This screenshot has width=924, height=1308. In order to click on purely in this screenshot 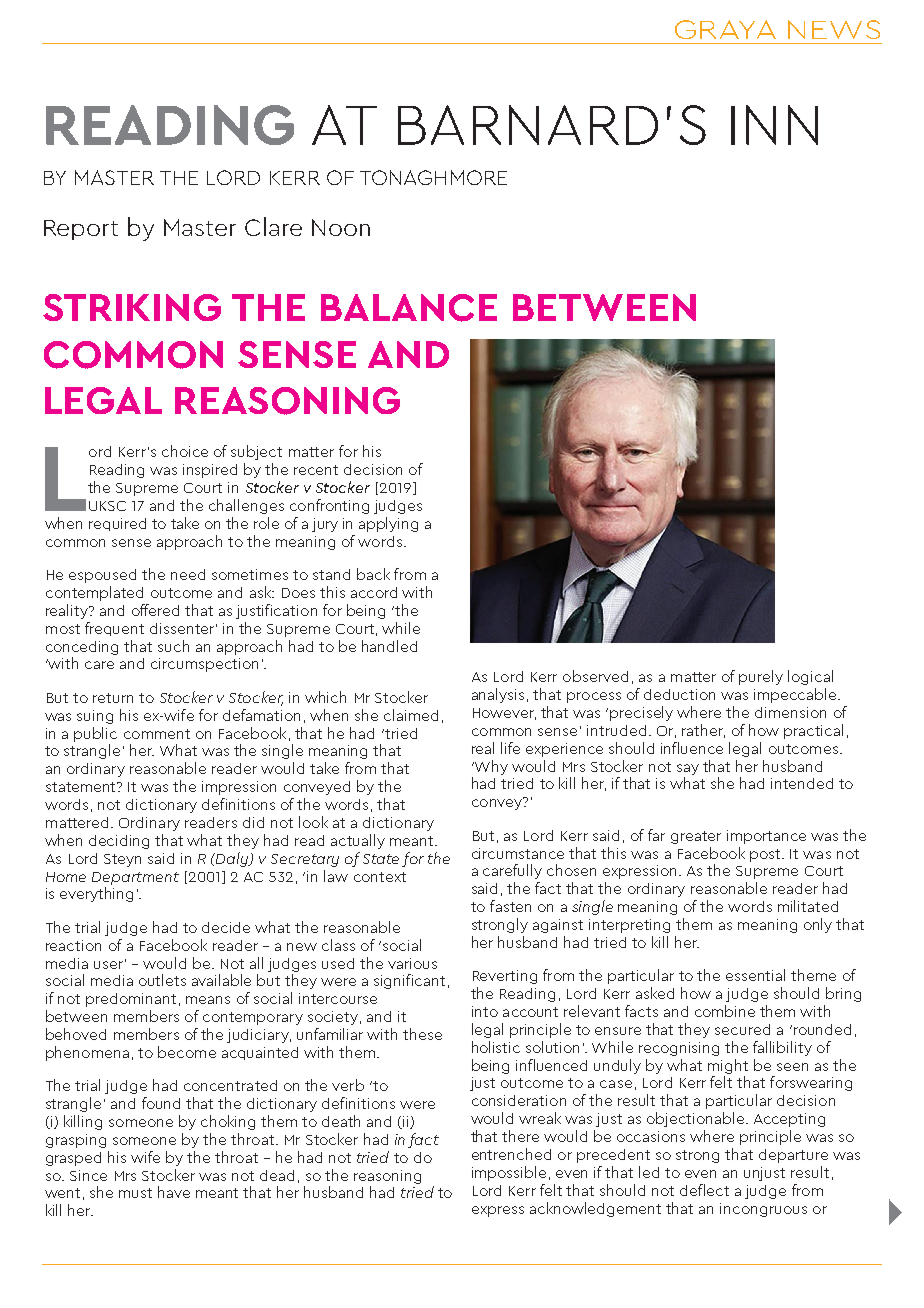, I will do `click(761, 677)`.
